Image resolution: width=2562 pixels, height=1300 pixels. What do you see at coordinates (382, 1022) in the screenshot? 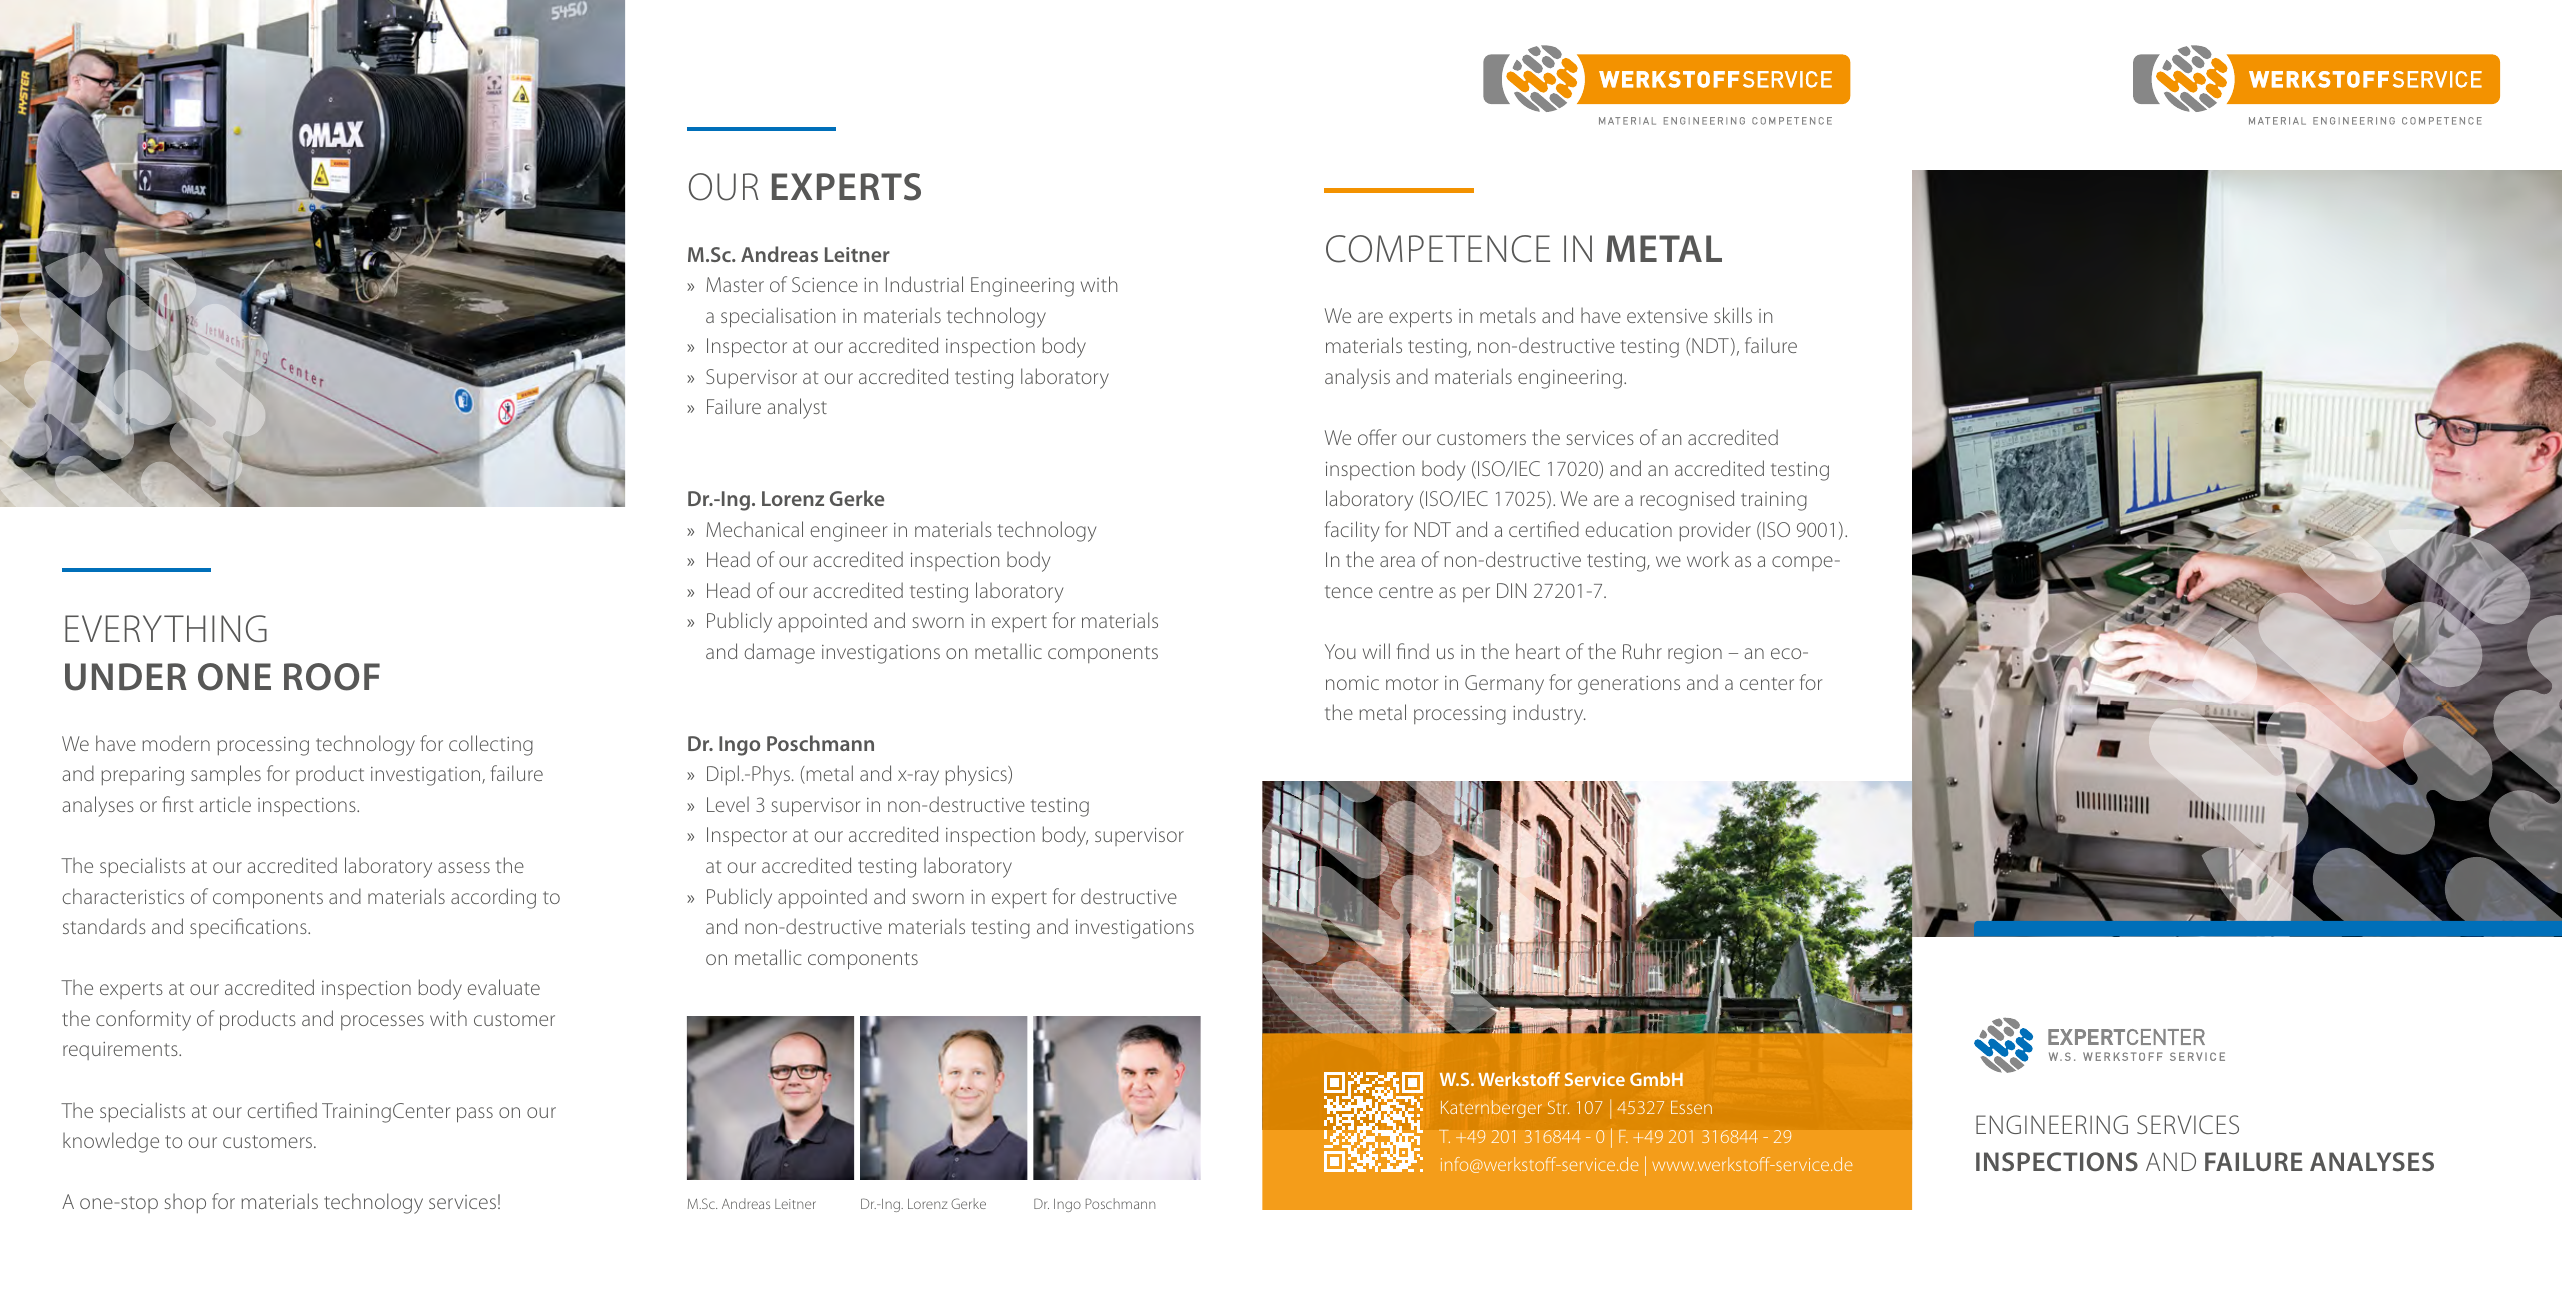
I see `processes` at bounding box center [382, 1022].
